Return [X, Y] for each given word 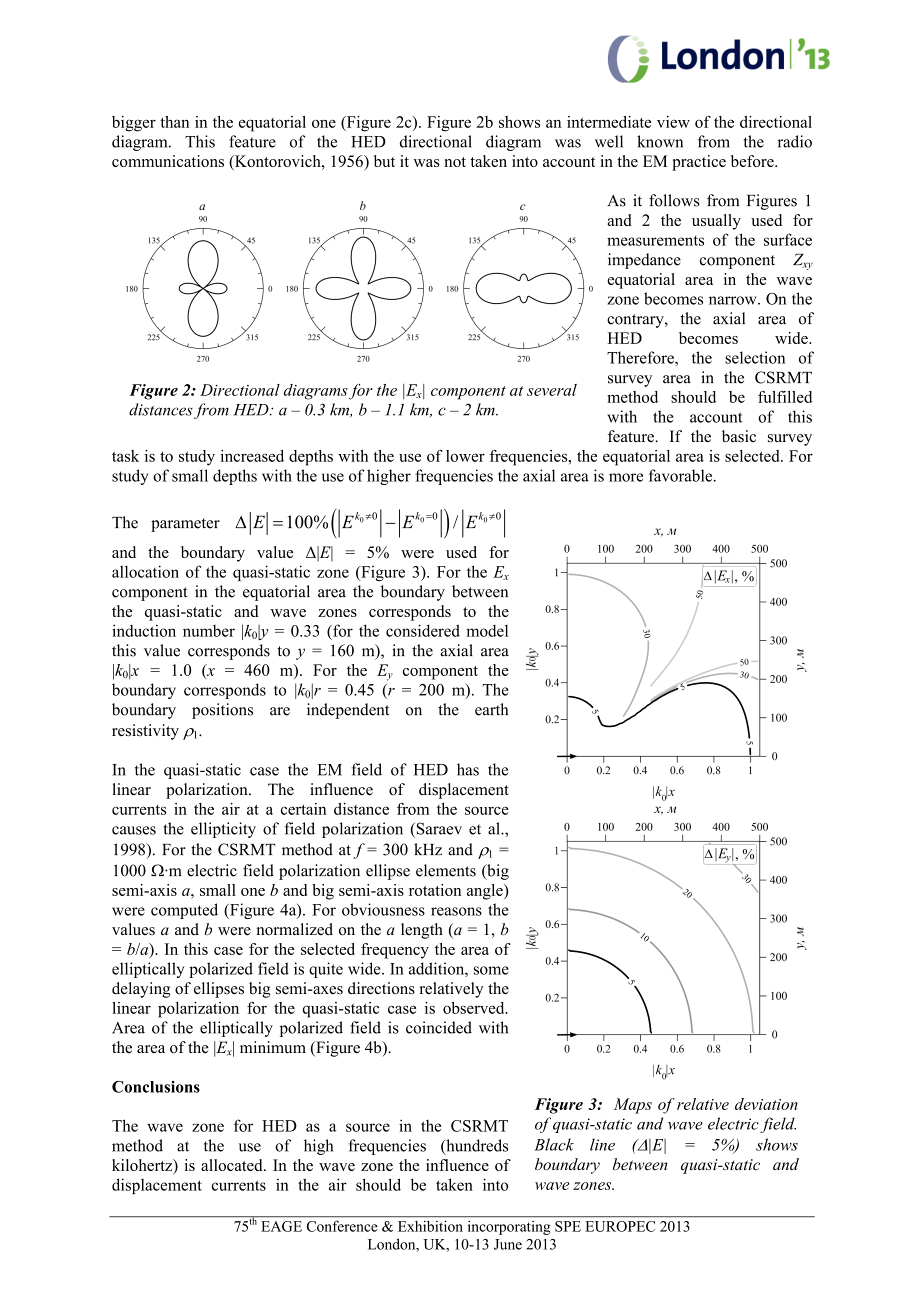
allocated [233, 1165]
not [455, 162]
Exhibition [430, 1226]
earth [491, 709]
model [487, 631]
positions [222, 711]
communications [168, 161]
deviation [766, 1104]
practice [699, 163]
